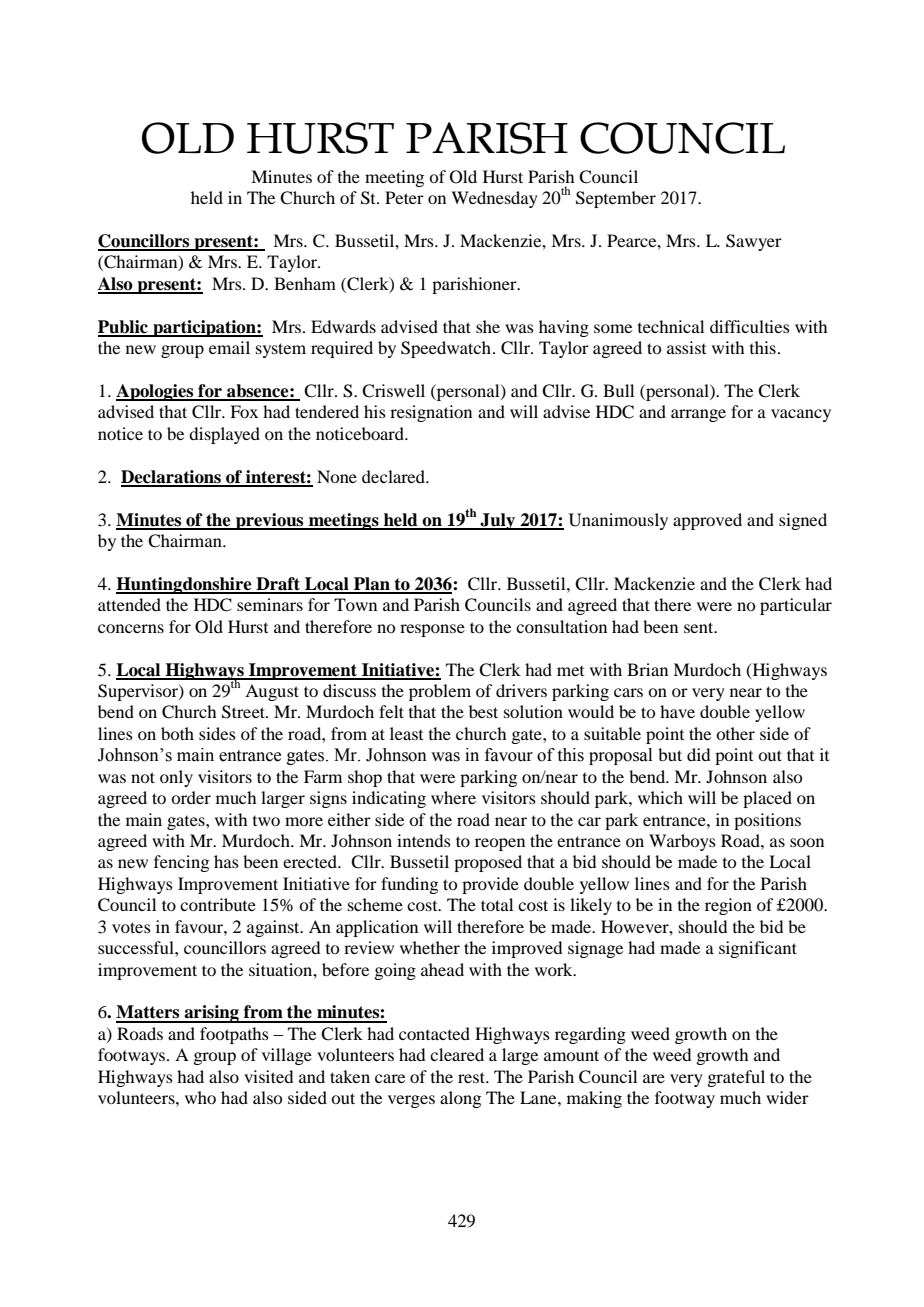  What do you see at coordinates (698, 415) in the screenshot?
I see `arrange` at bounding box center [698, 415].
